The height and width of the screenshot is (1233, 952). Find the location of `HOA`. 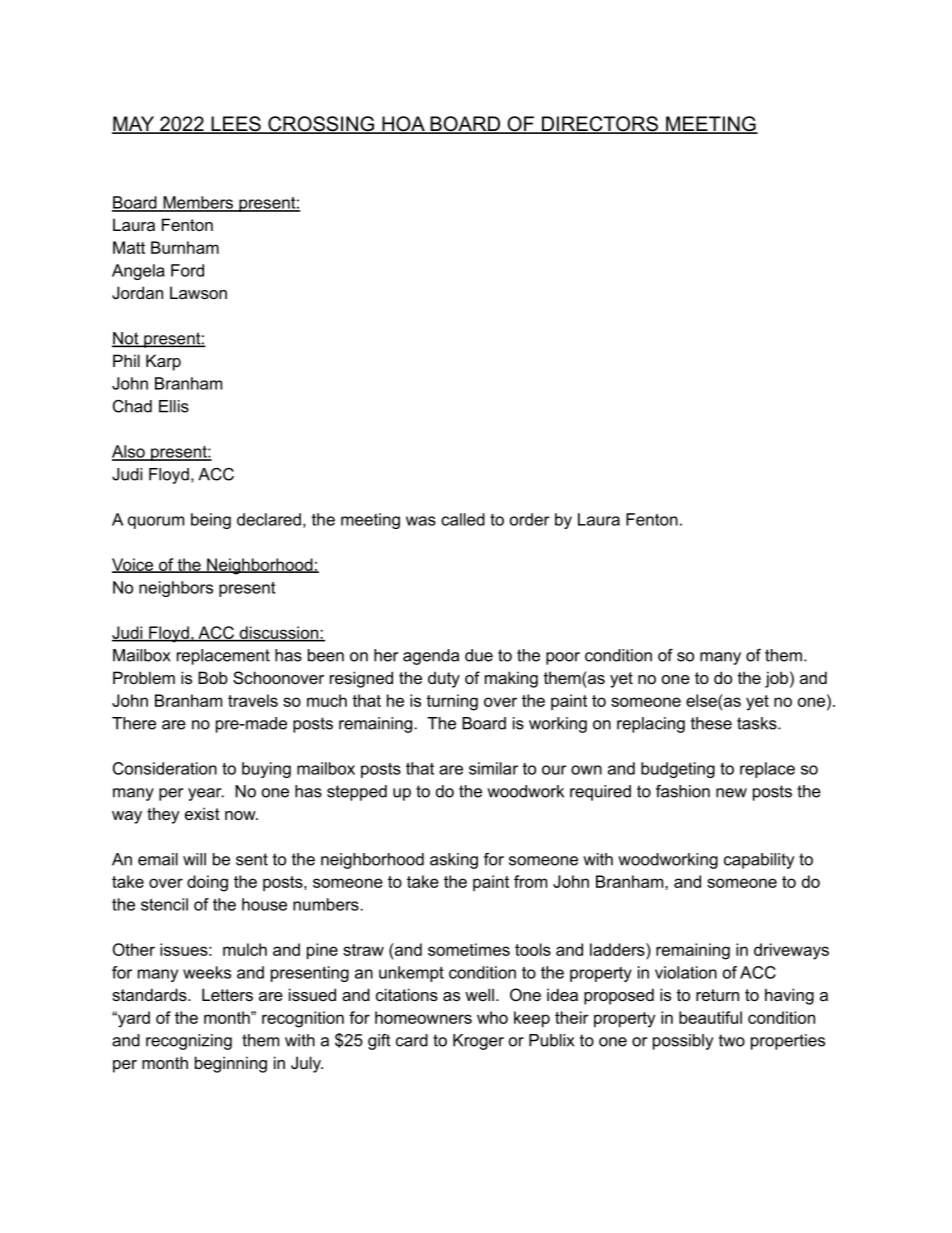

HOA is located at coordinates (403, 125).
